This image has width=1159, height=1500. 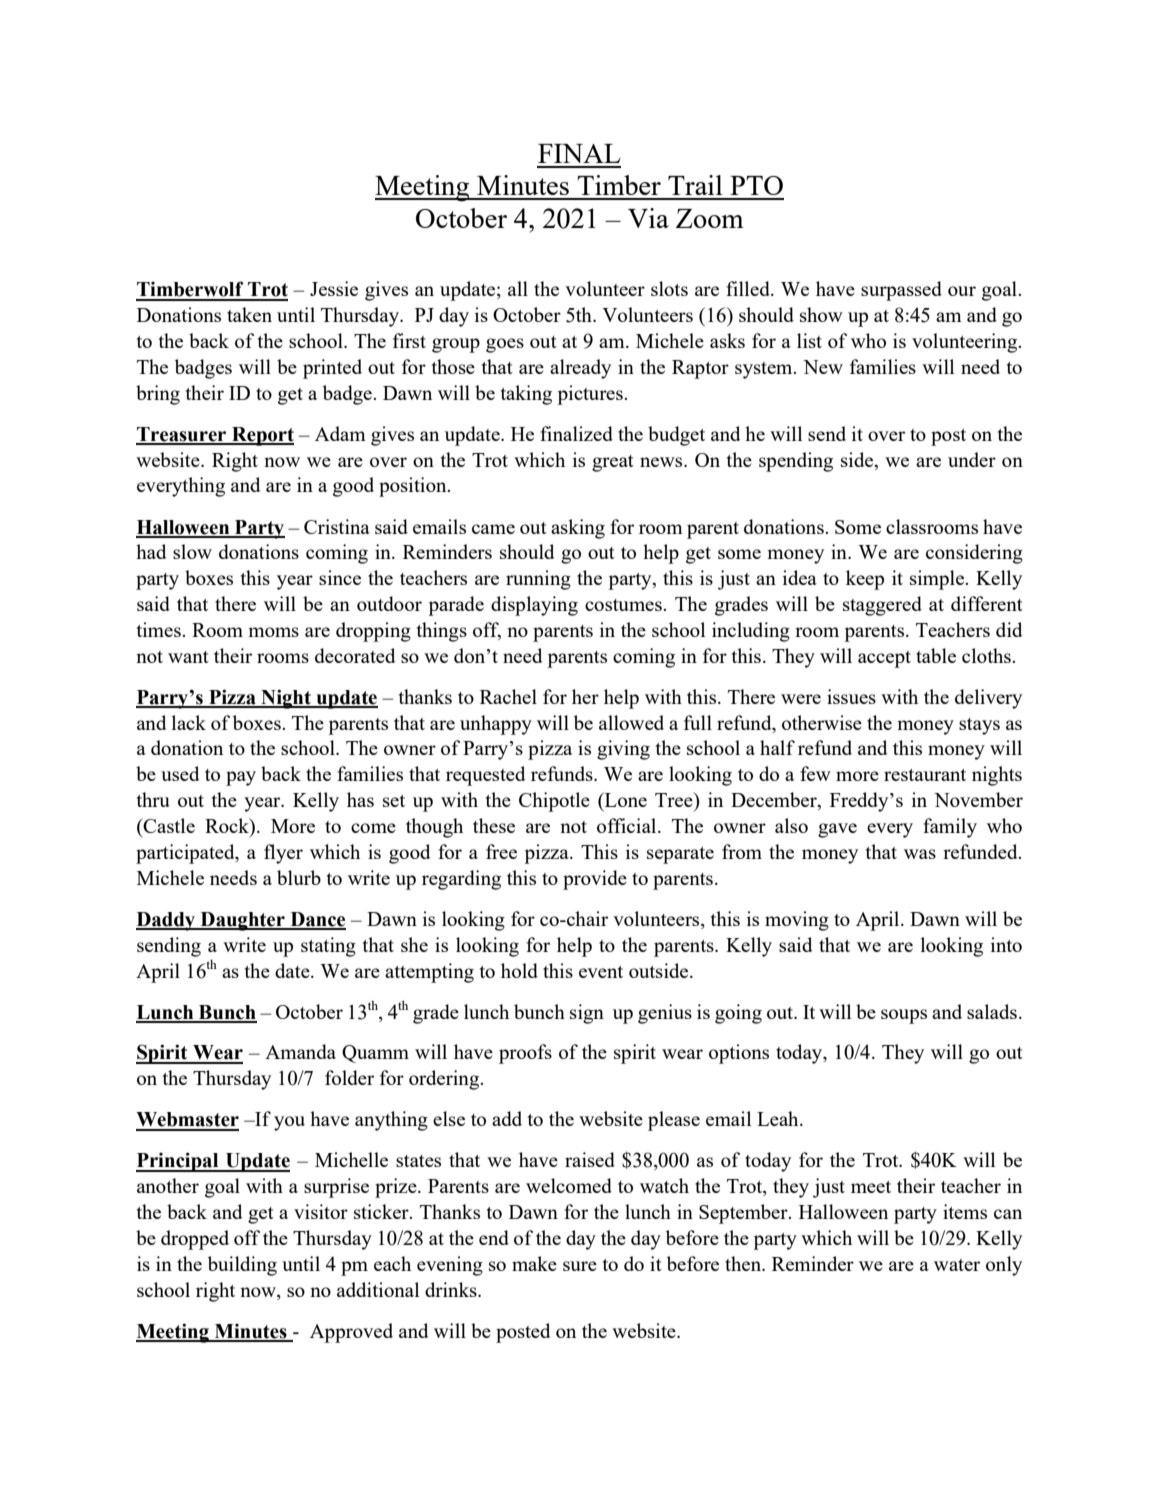 What do you see at coordinates (957, 1265) in the image?
I see `water` at bounding box center [957, 1265].
